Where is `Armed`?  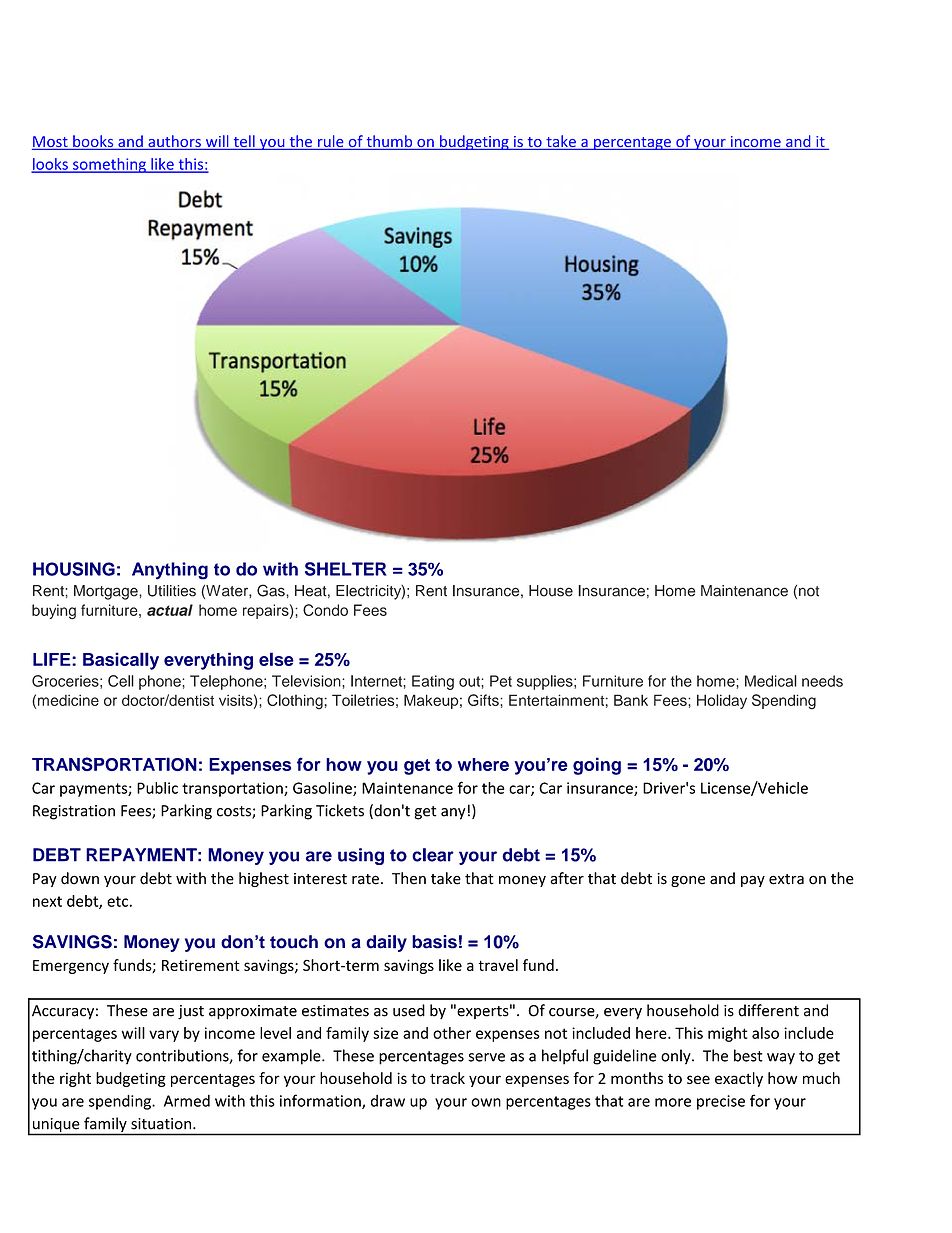 Armed is located at coordinates (187, 1101).
